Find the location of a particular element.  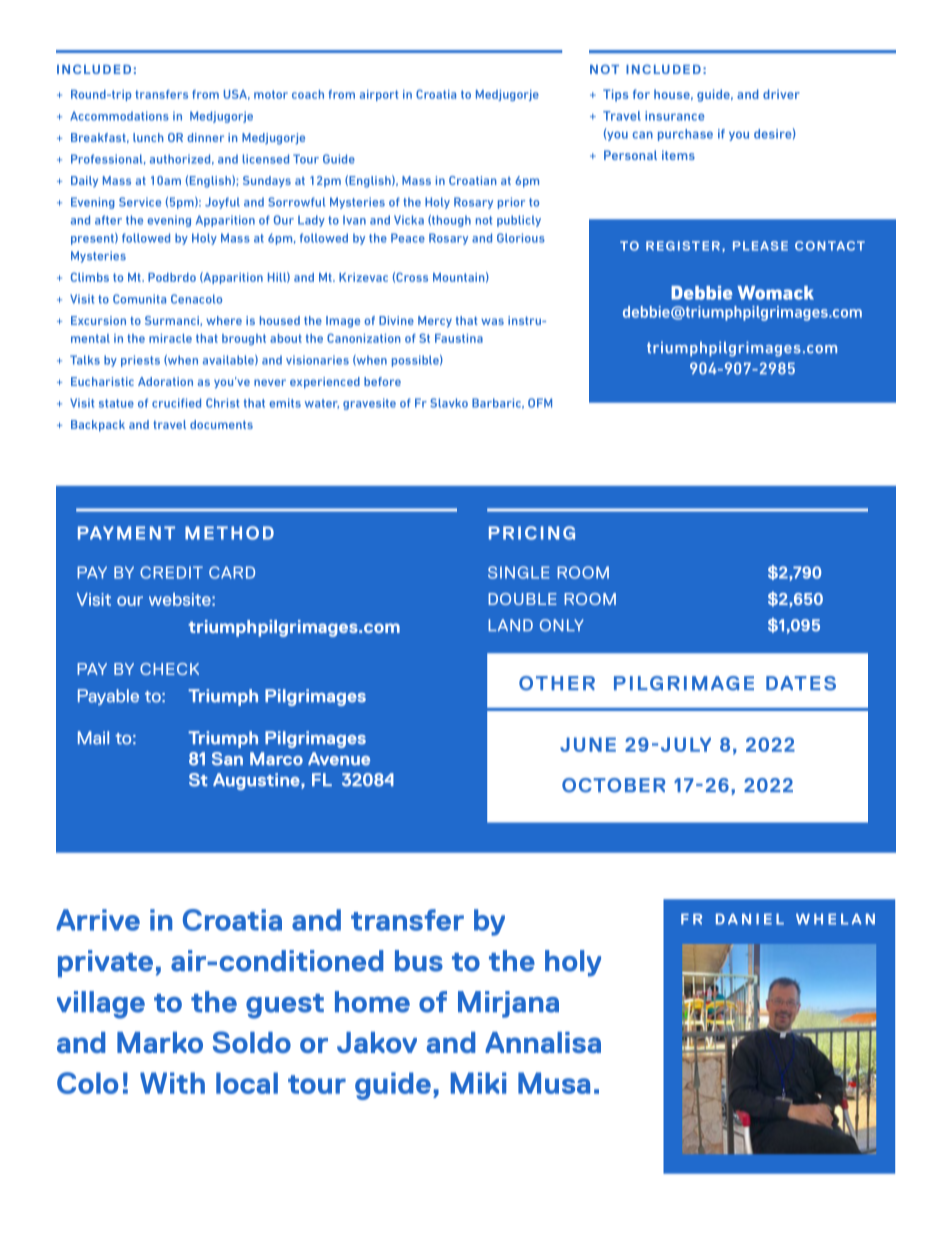

DATES is located at coordinates (801, 683).
